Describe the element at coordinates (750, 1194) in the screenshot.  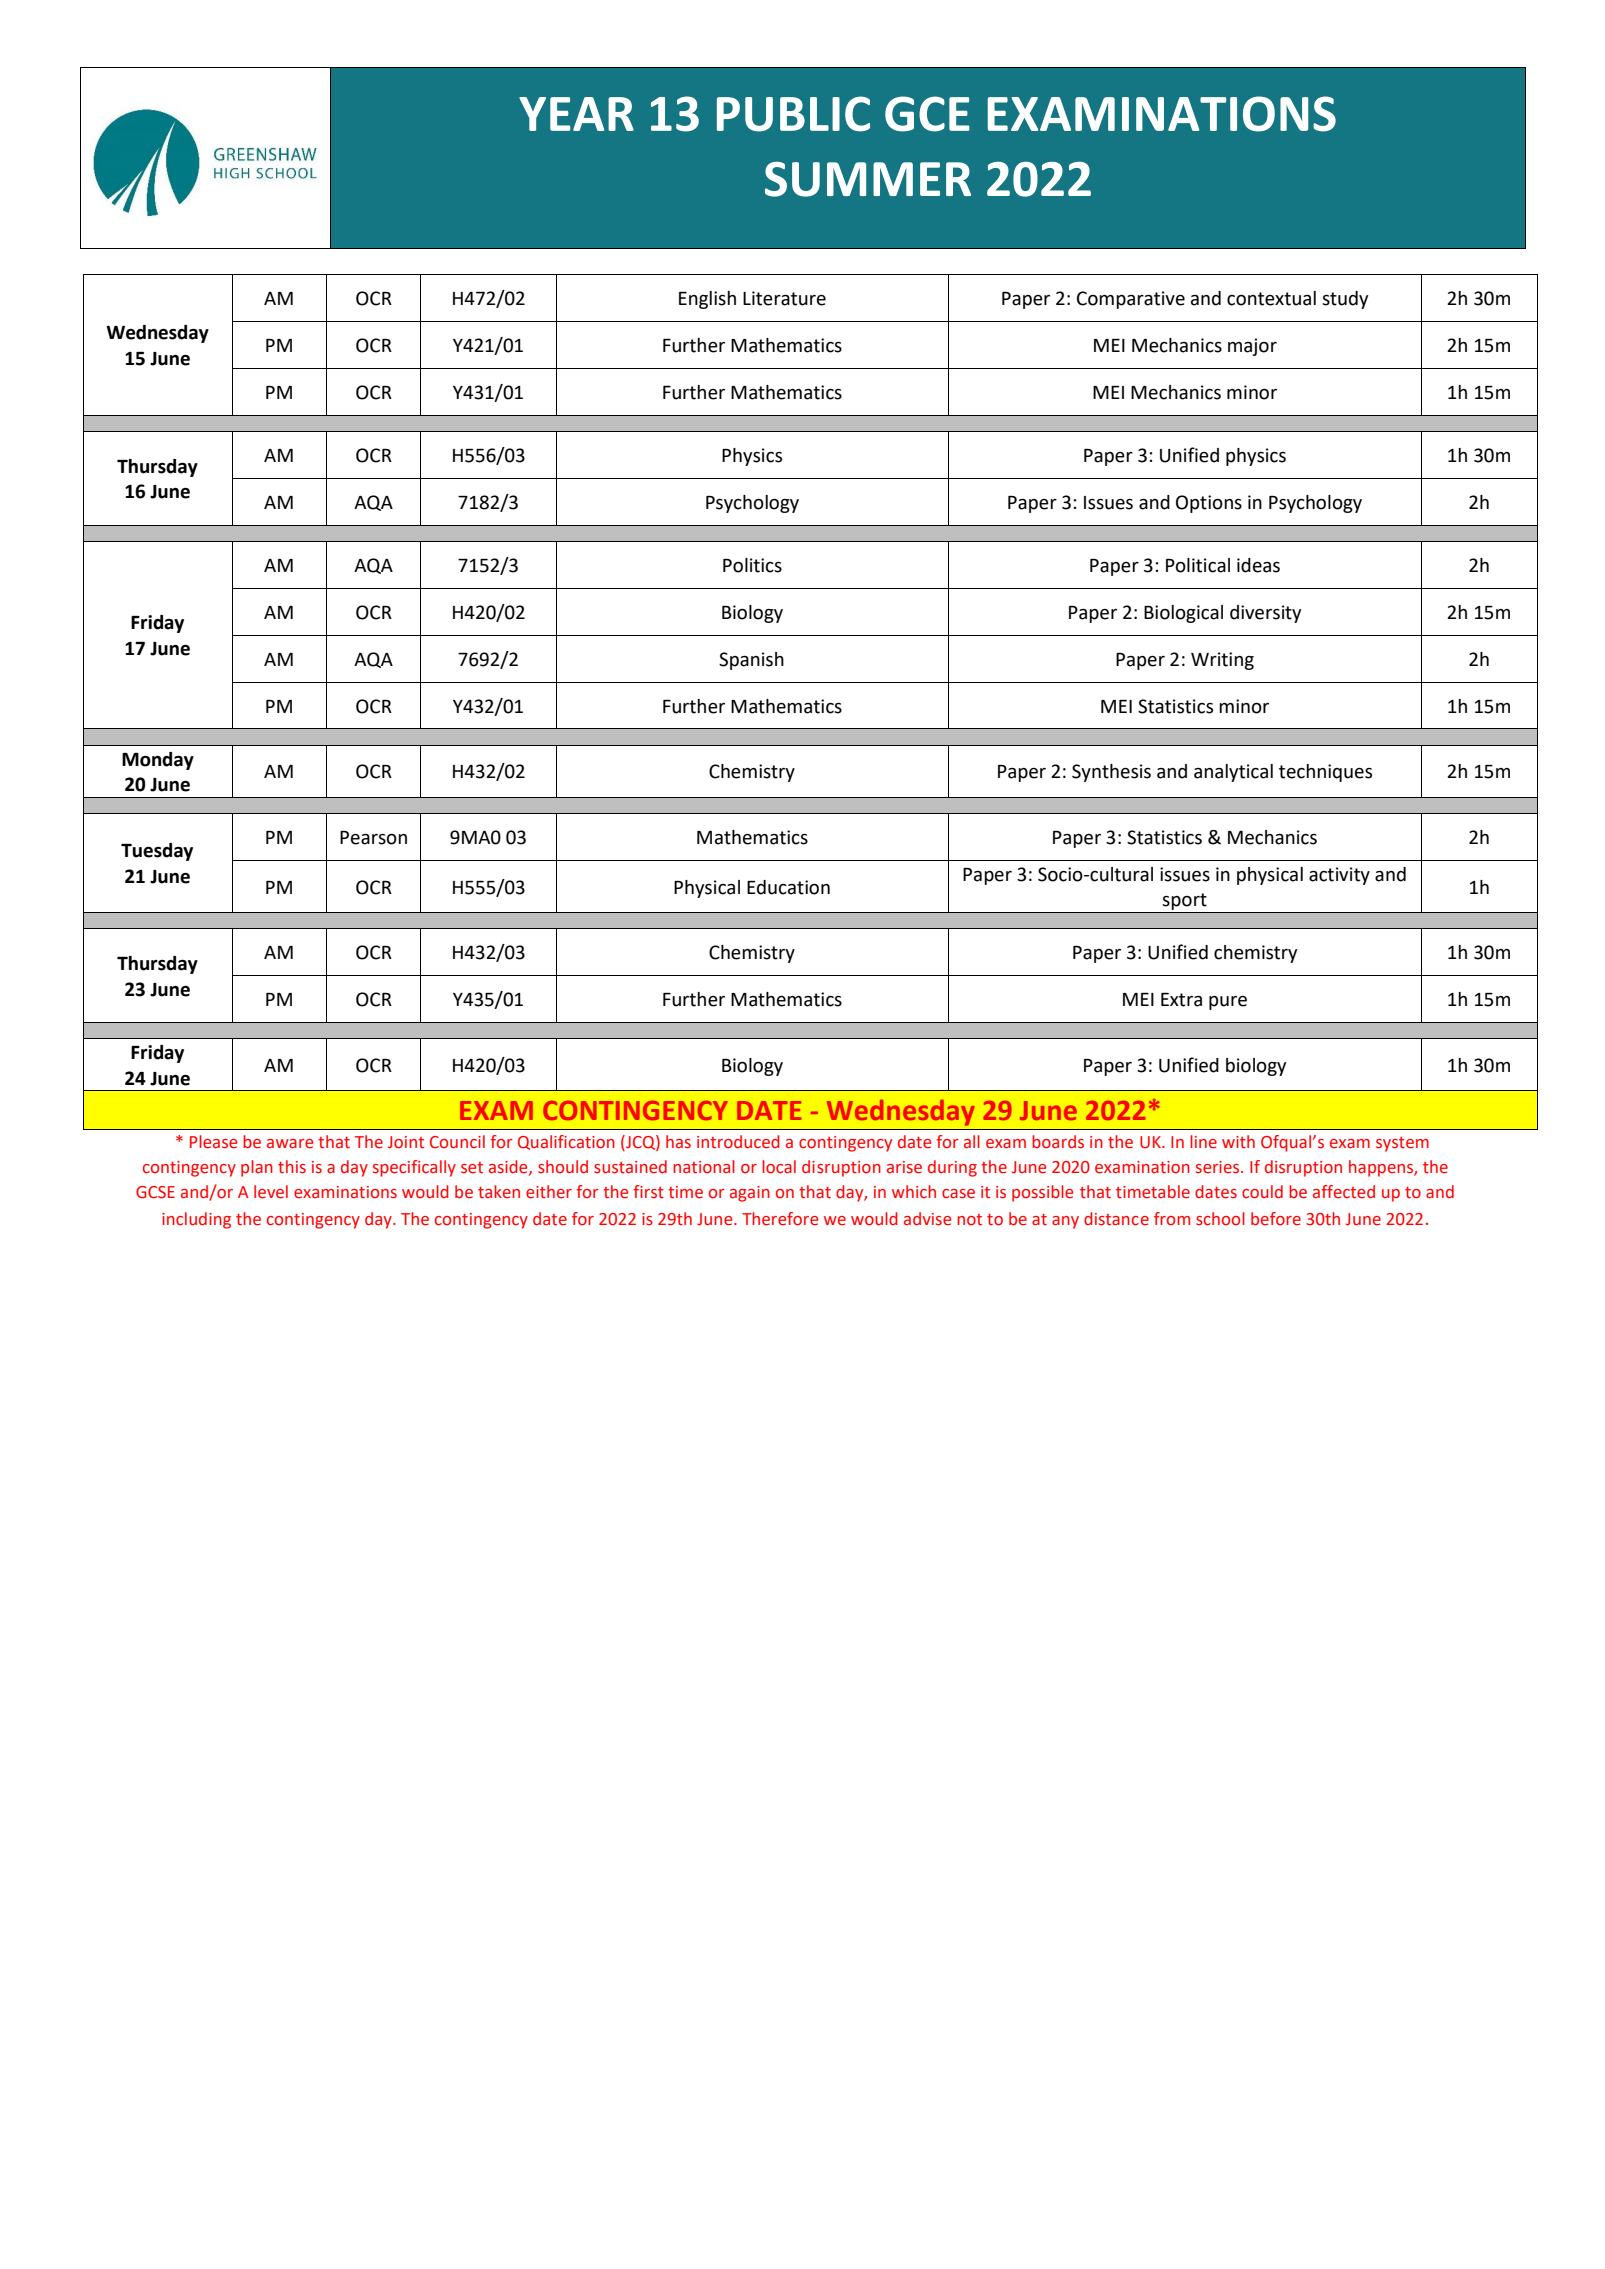
I see `again` at that location.
